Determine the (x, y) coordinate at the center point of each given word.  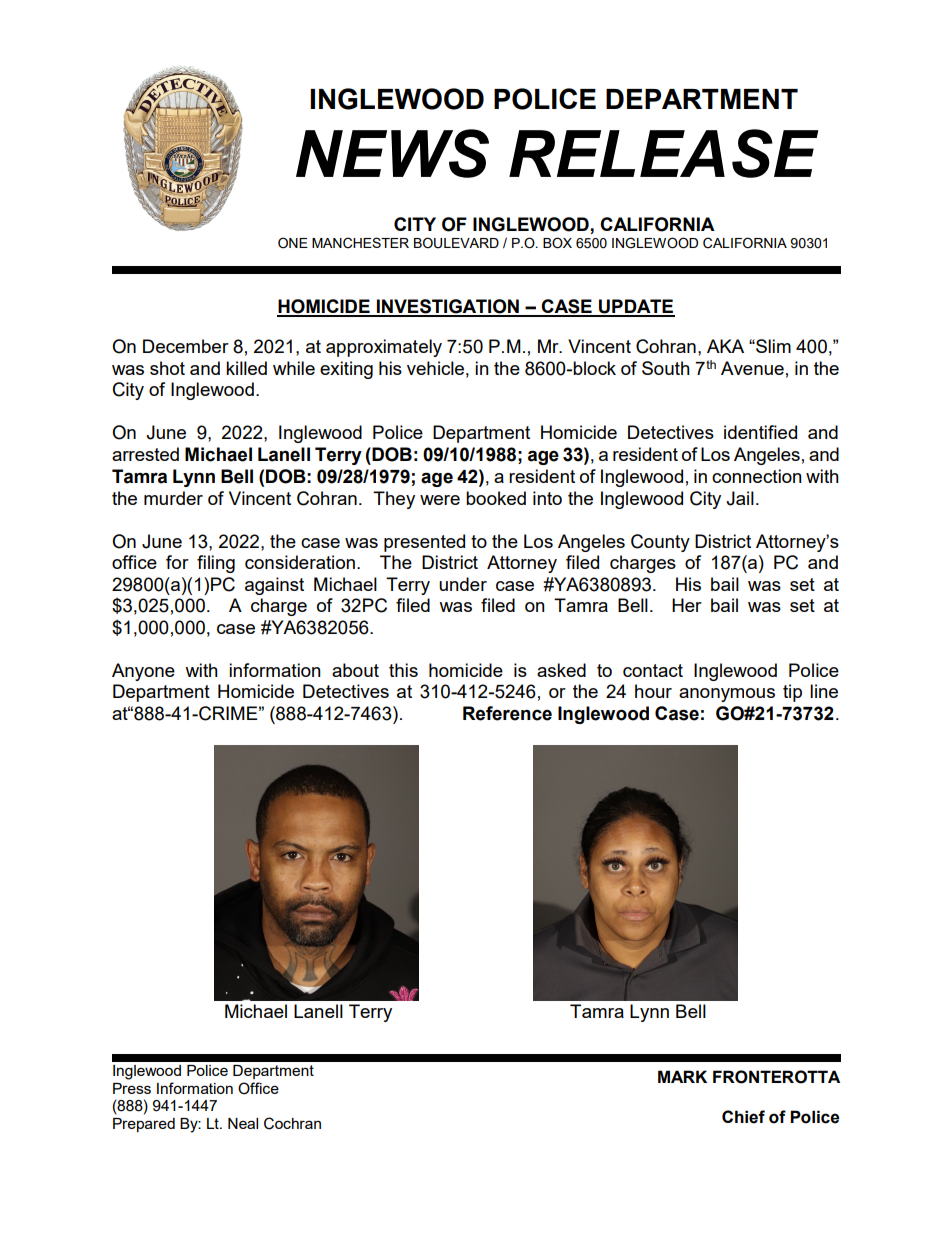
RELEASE (664, 153)
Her (687, 605)
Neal (243, 1123)
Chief (743, 1117)
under (463, 584)
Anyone (143, 672)
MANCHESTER (360, 243)
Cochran (292, 1123)
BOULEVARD (456, 243)
